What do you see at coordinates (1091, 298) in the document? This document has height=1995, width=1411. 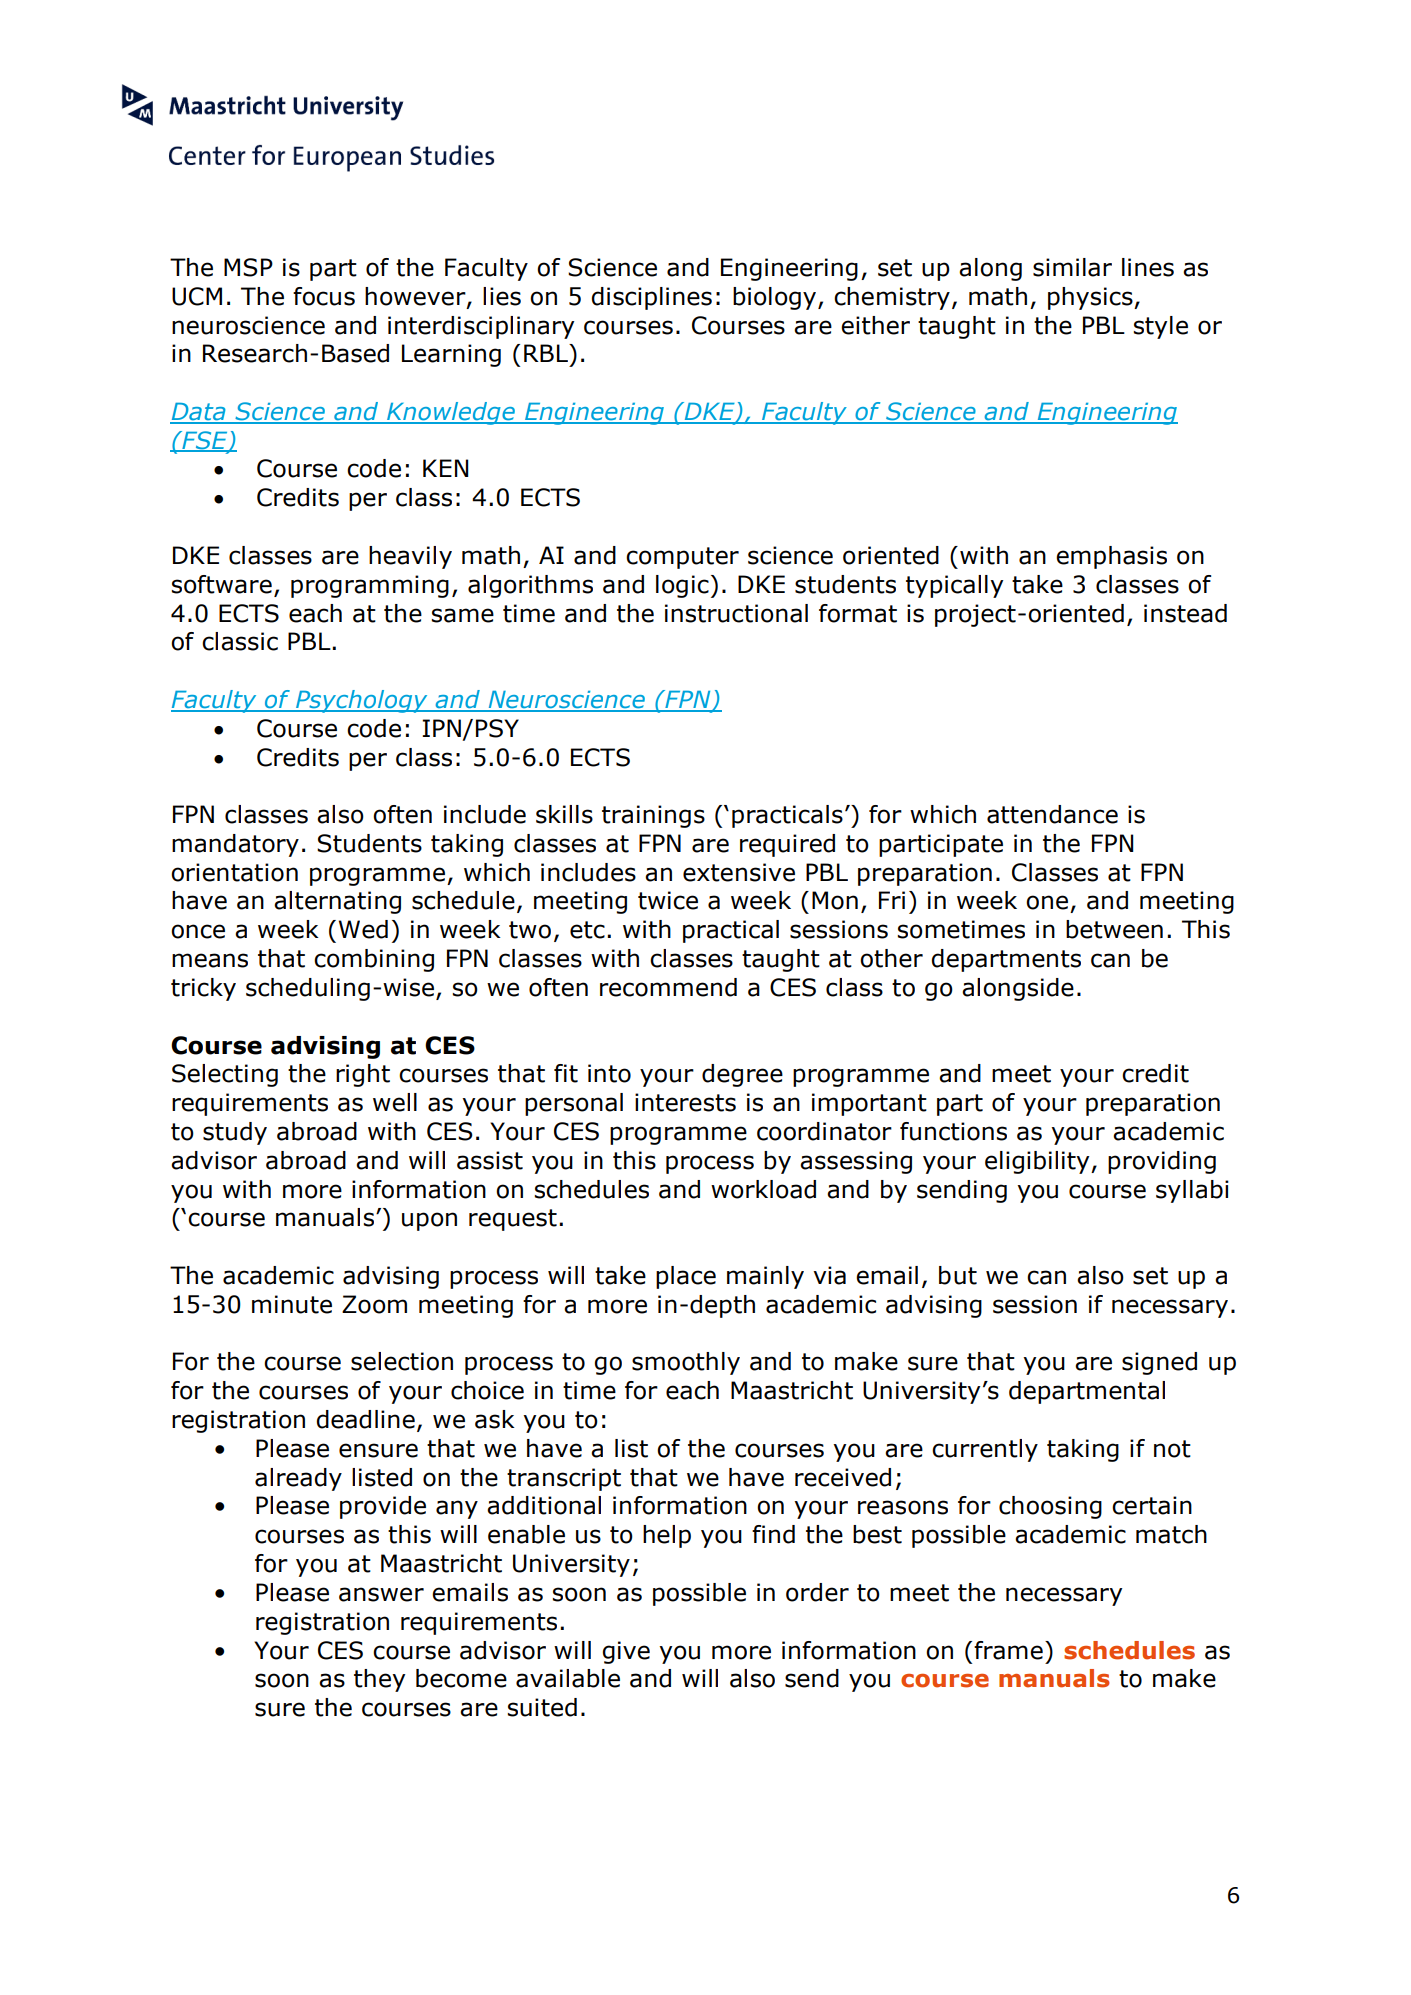 I see `physics` at bounding box center [1091, 298].
